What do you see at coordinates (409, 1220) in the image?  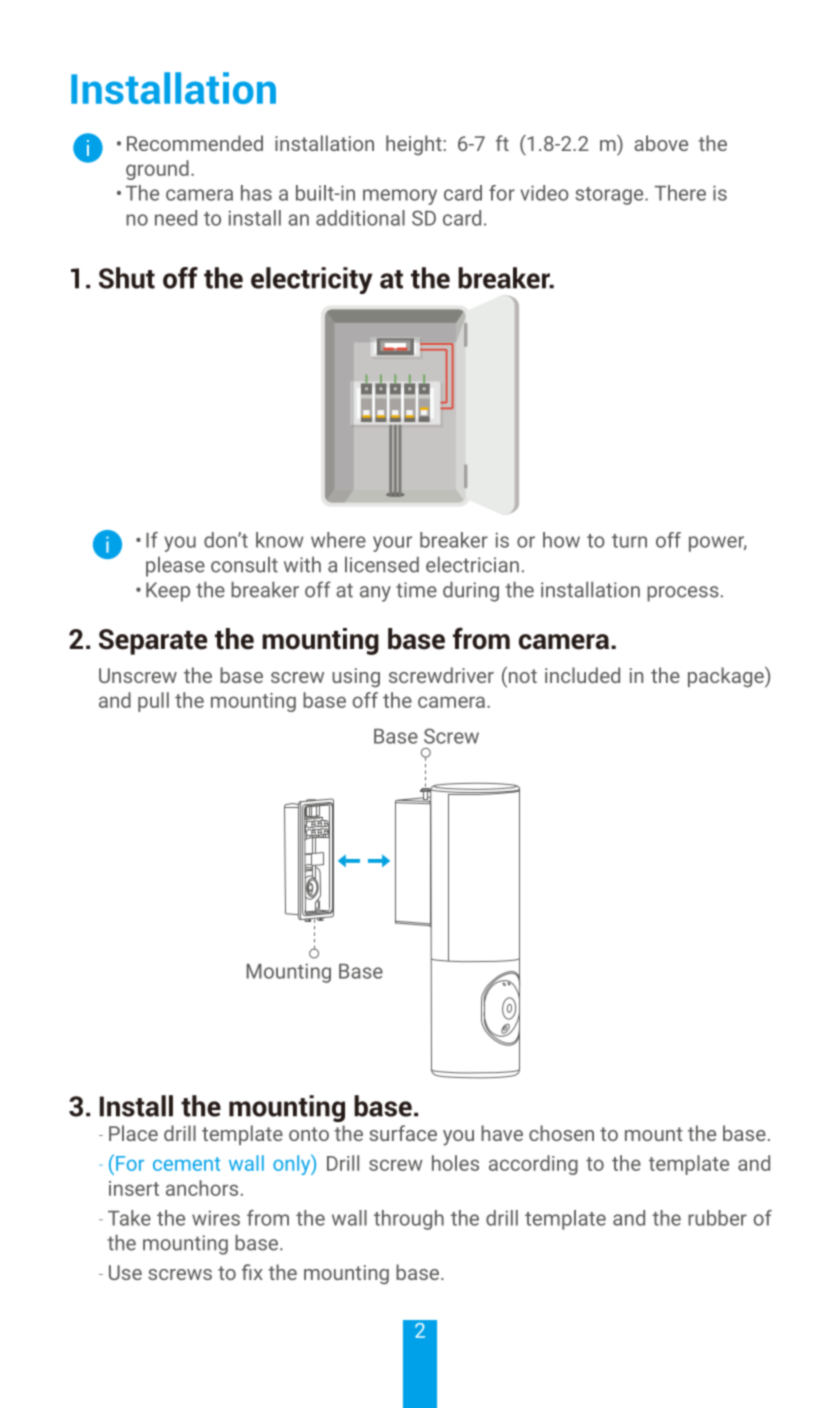 I see `through` at bounding box center [409, 1220].
